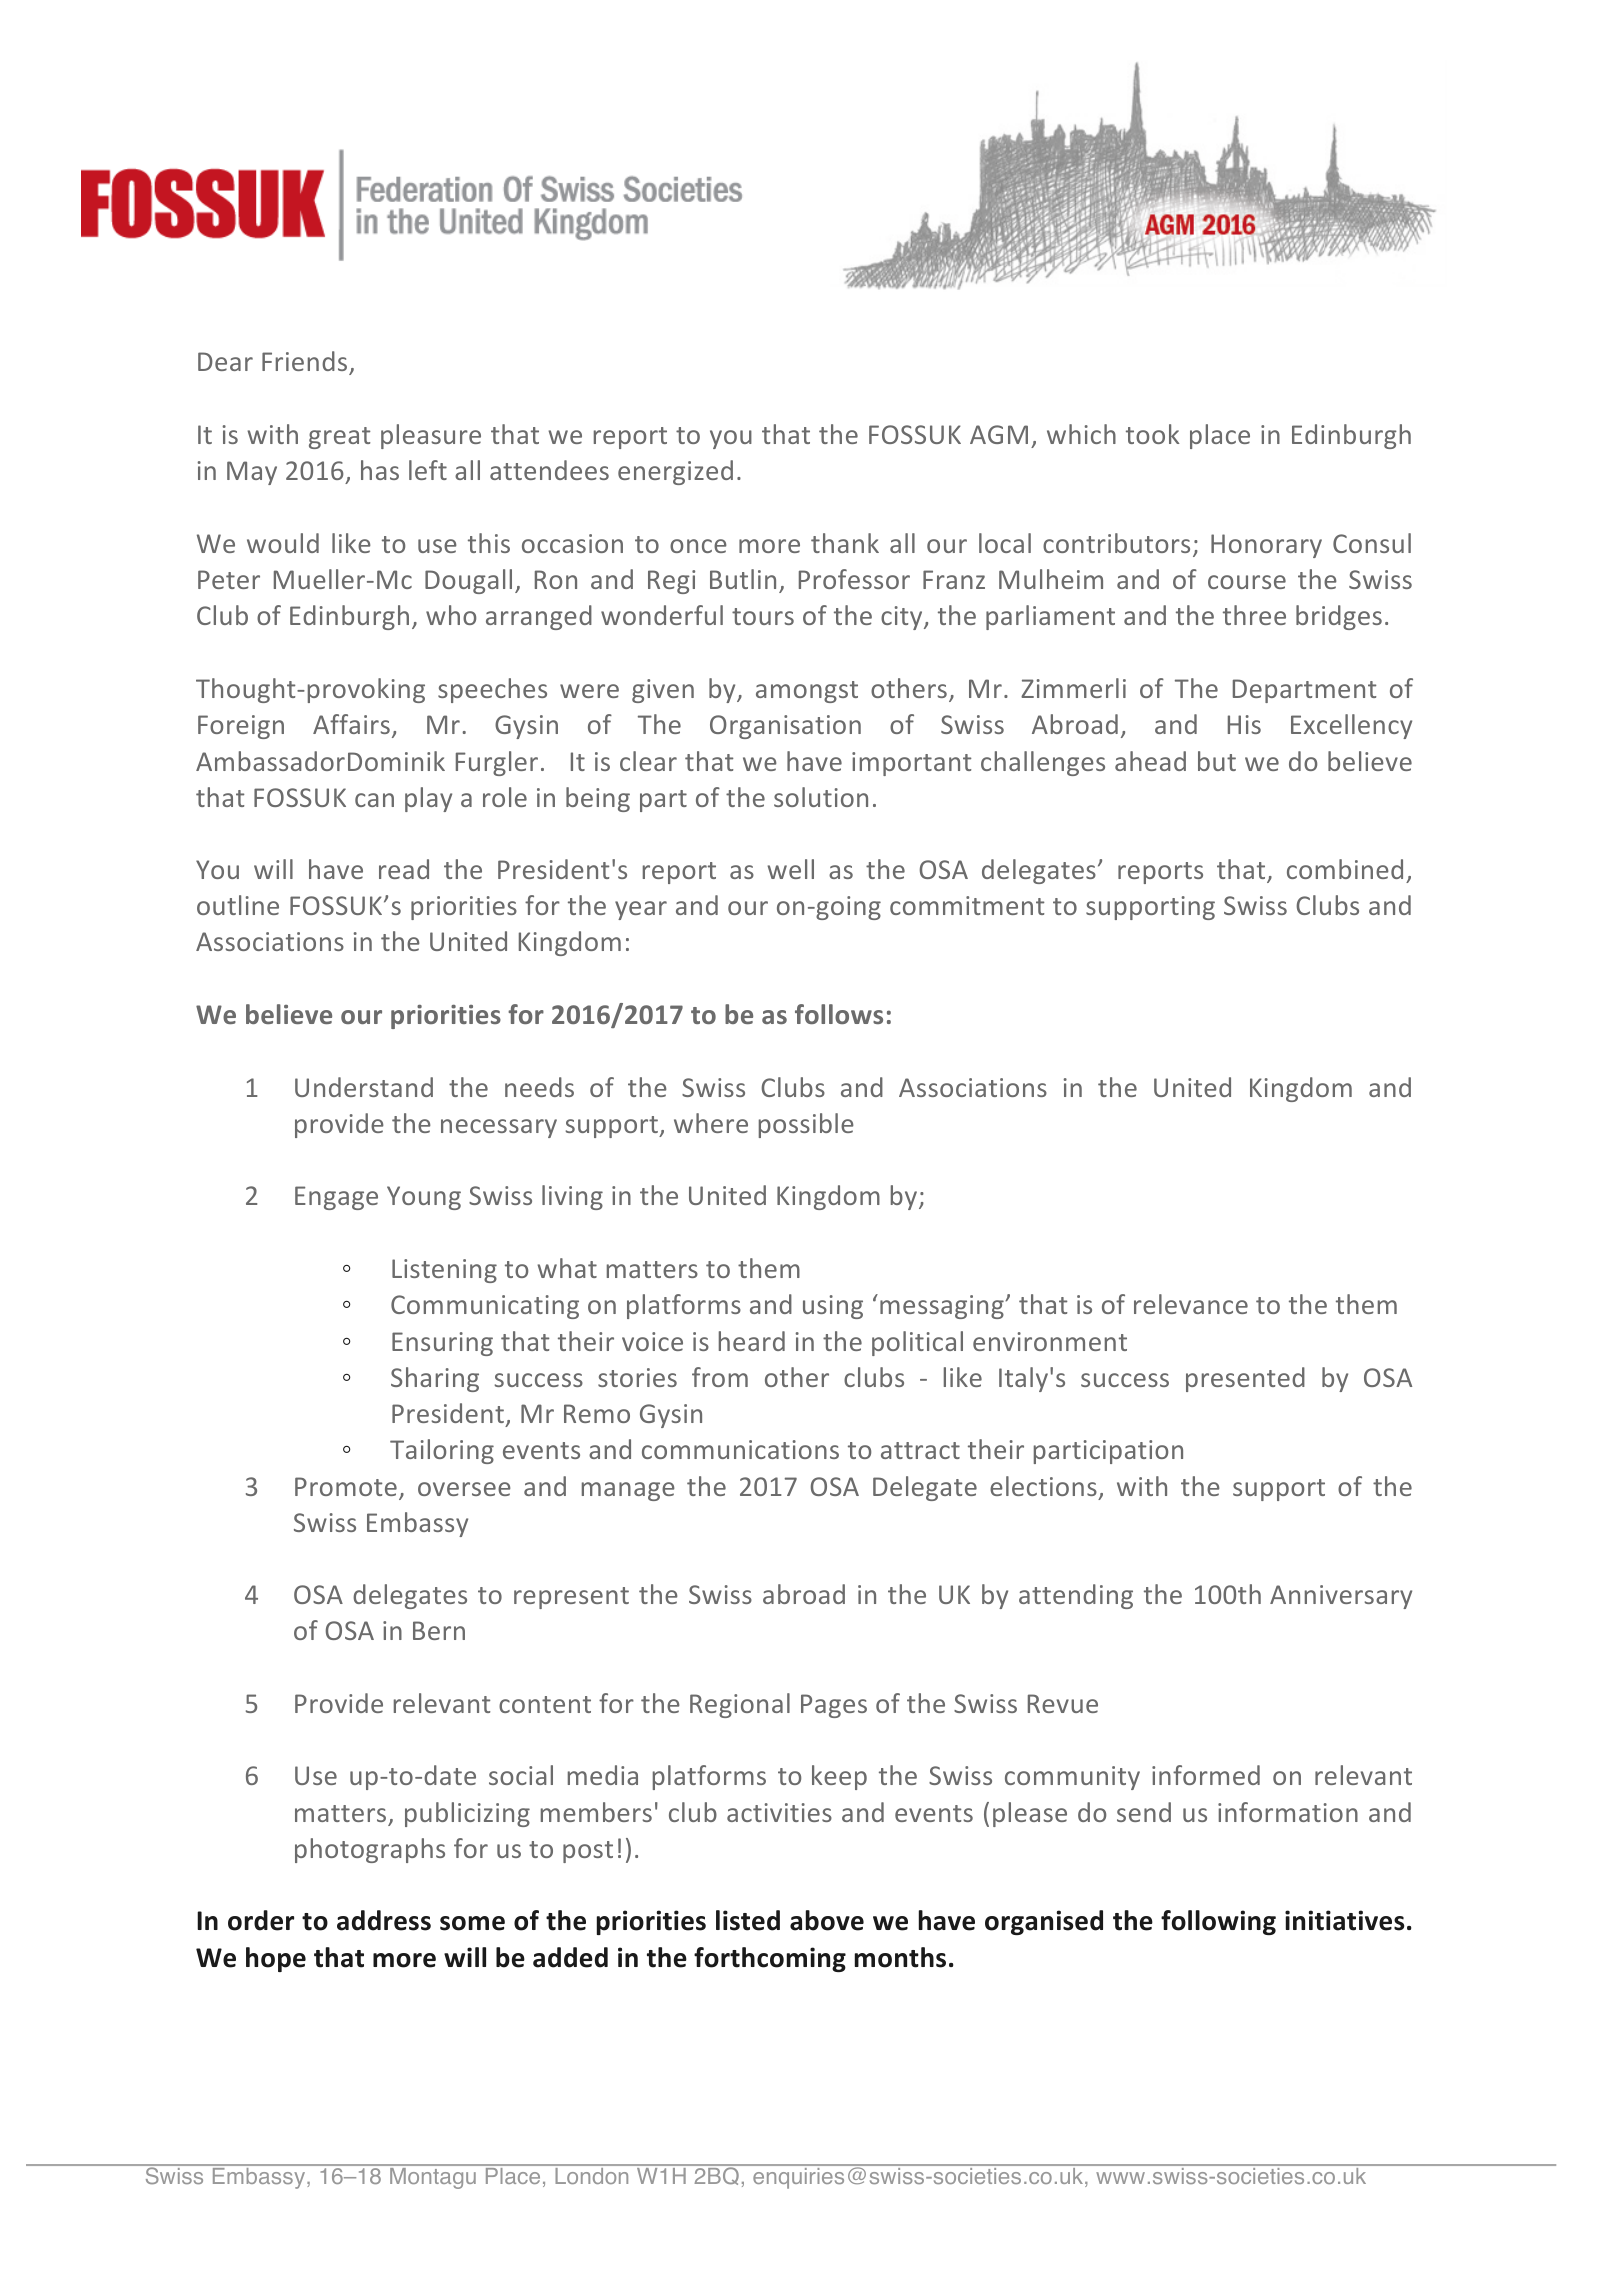  What do you see at coordinates (1152, 434) in the document?
I see `took` at bounding box center [1152, 434].
